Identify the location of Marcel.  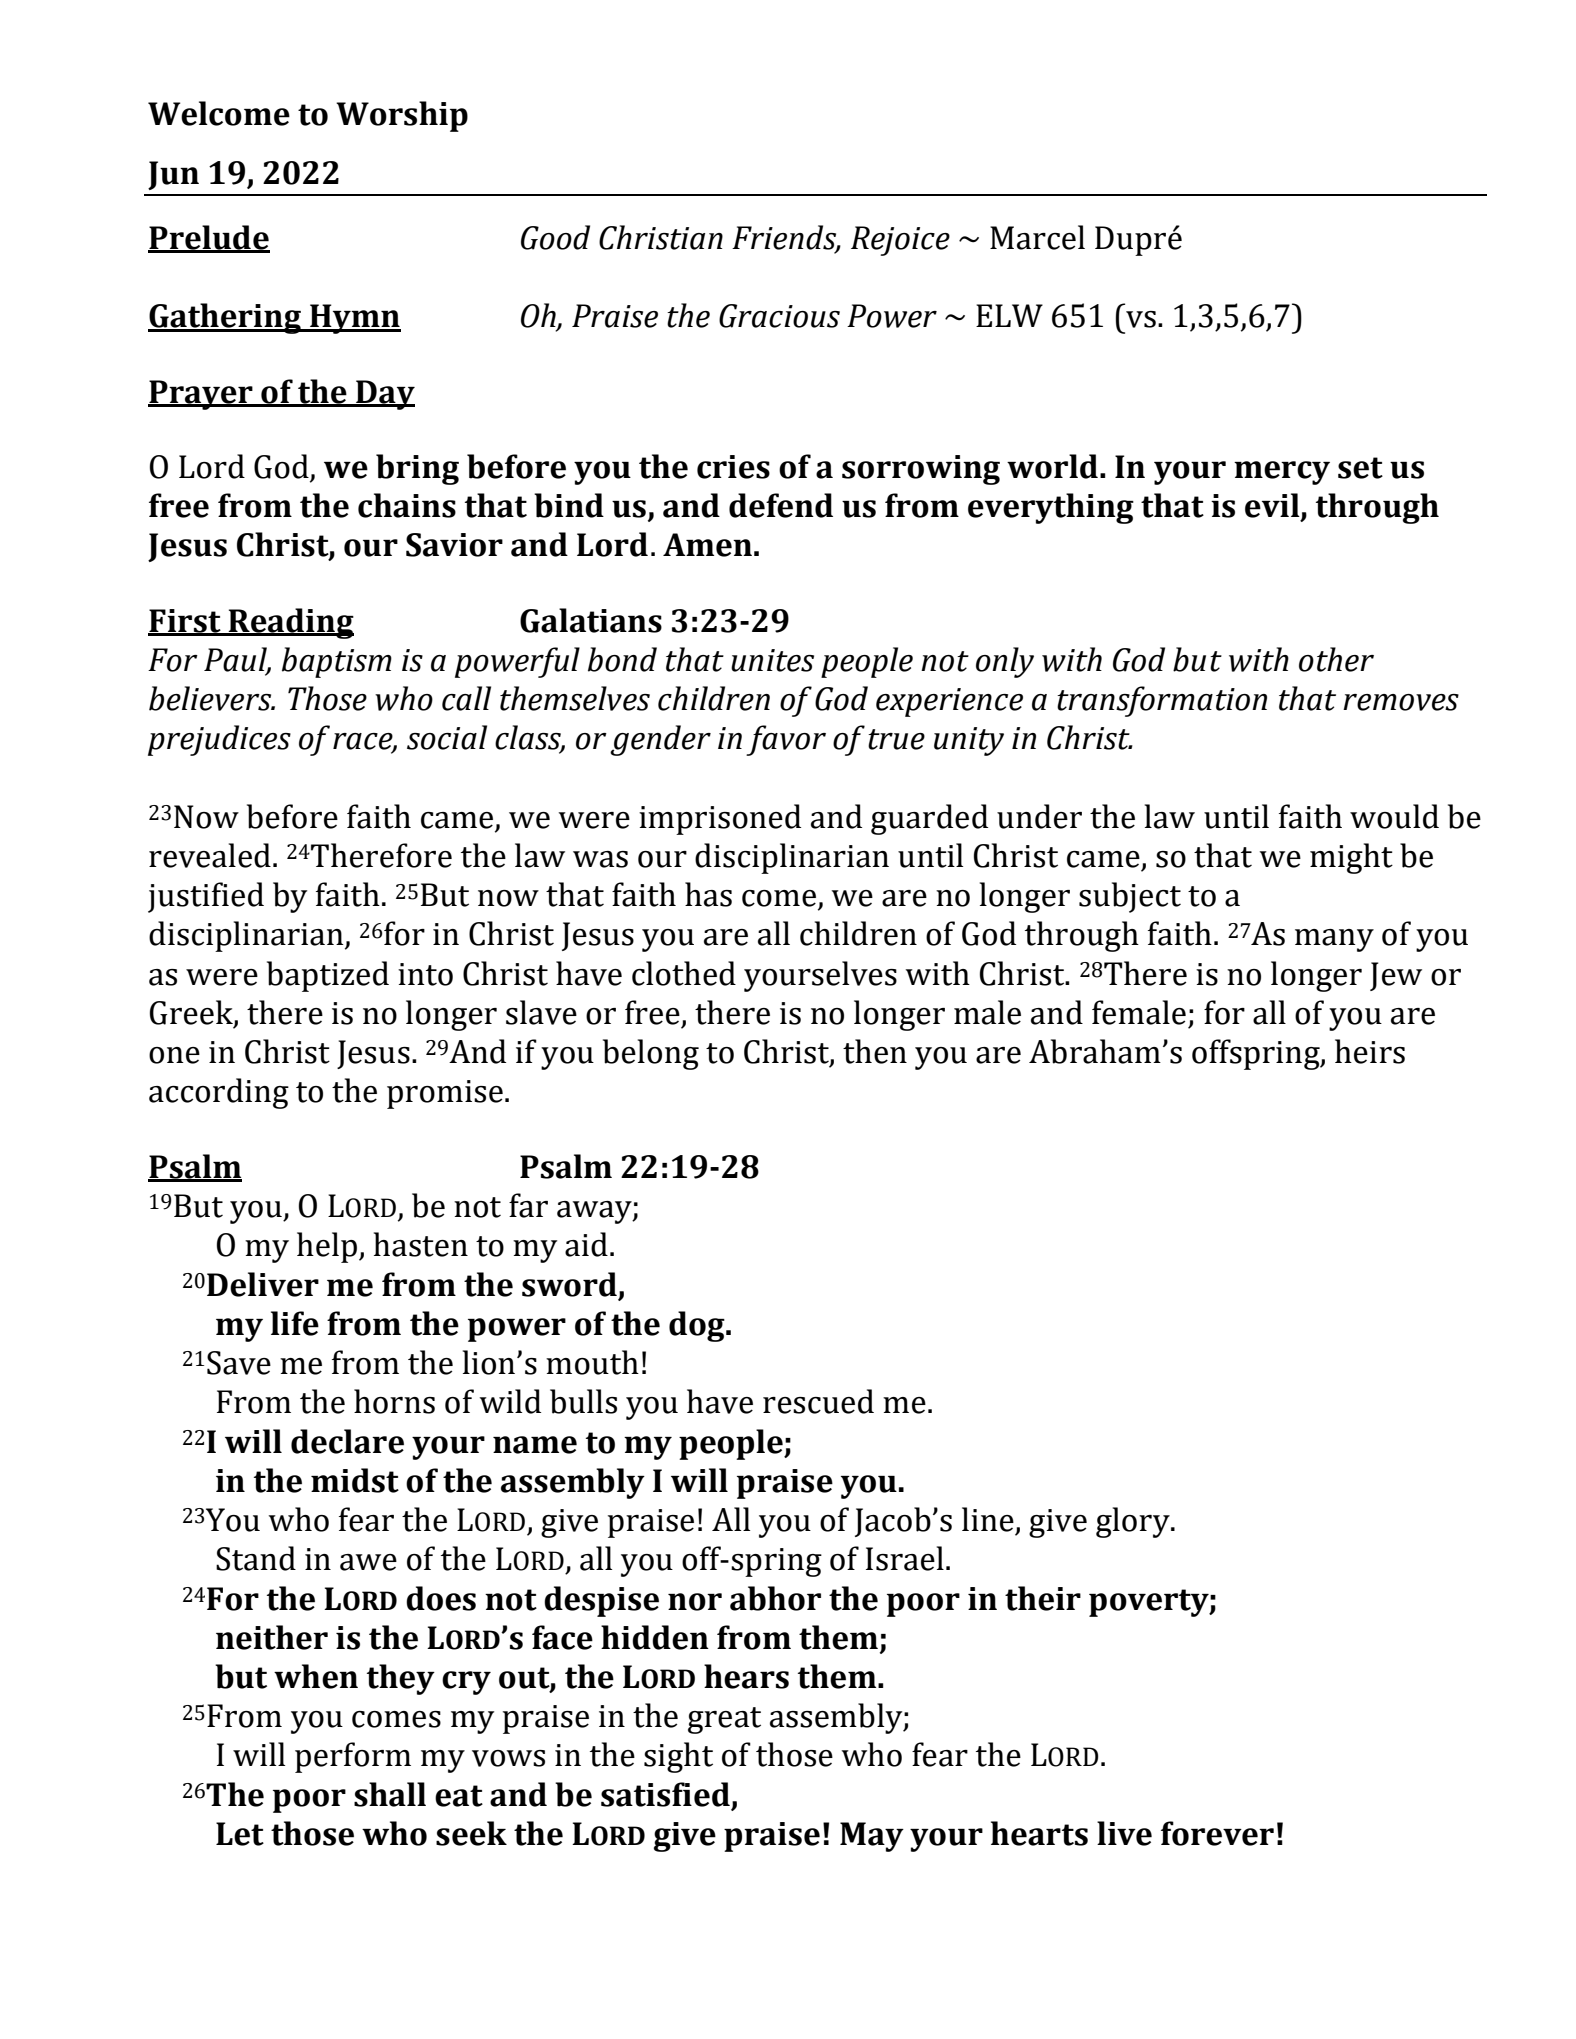
(1037, 237).
